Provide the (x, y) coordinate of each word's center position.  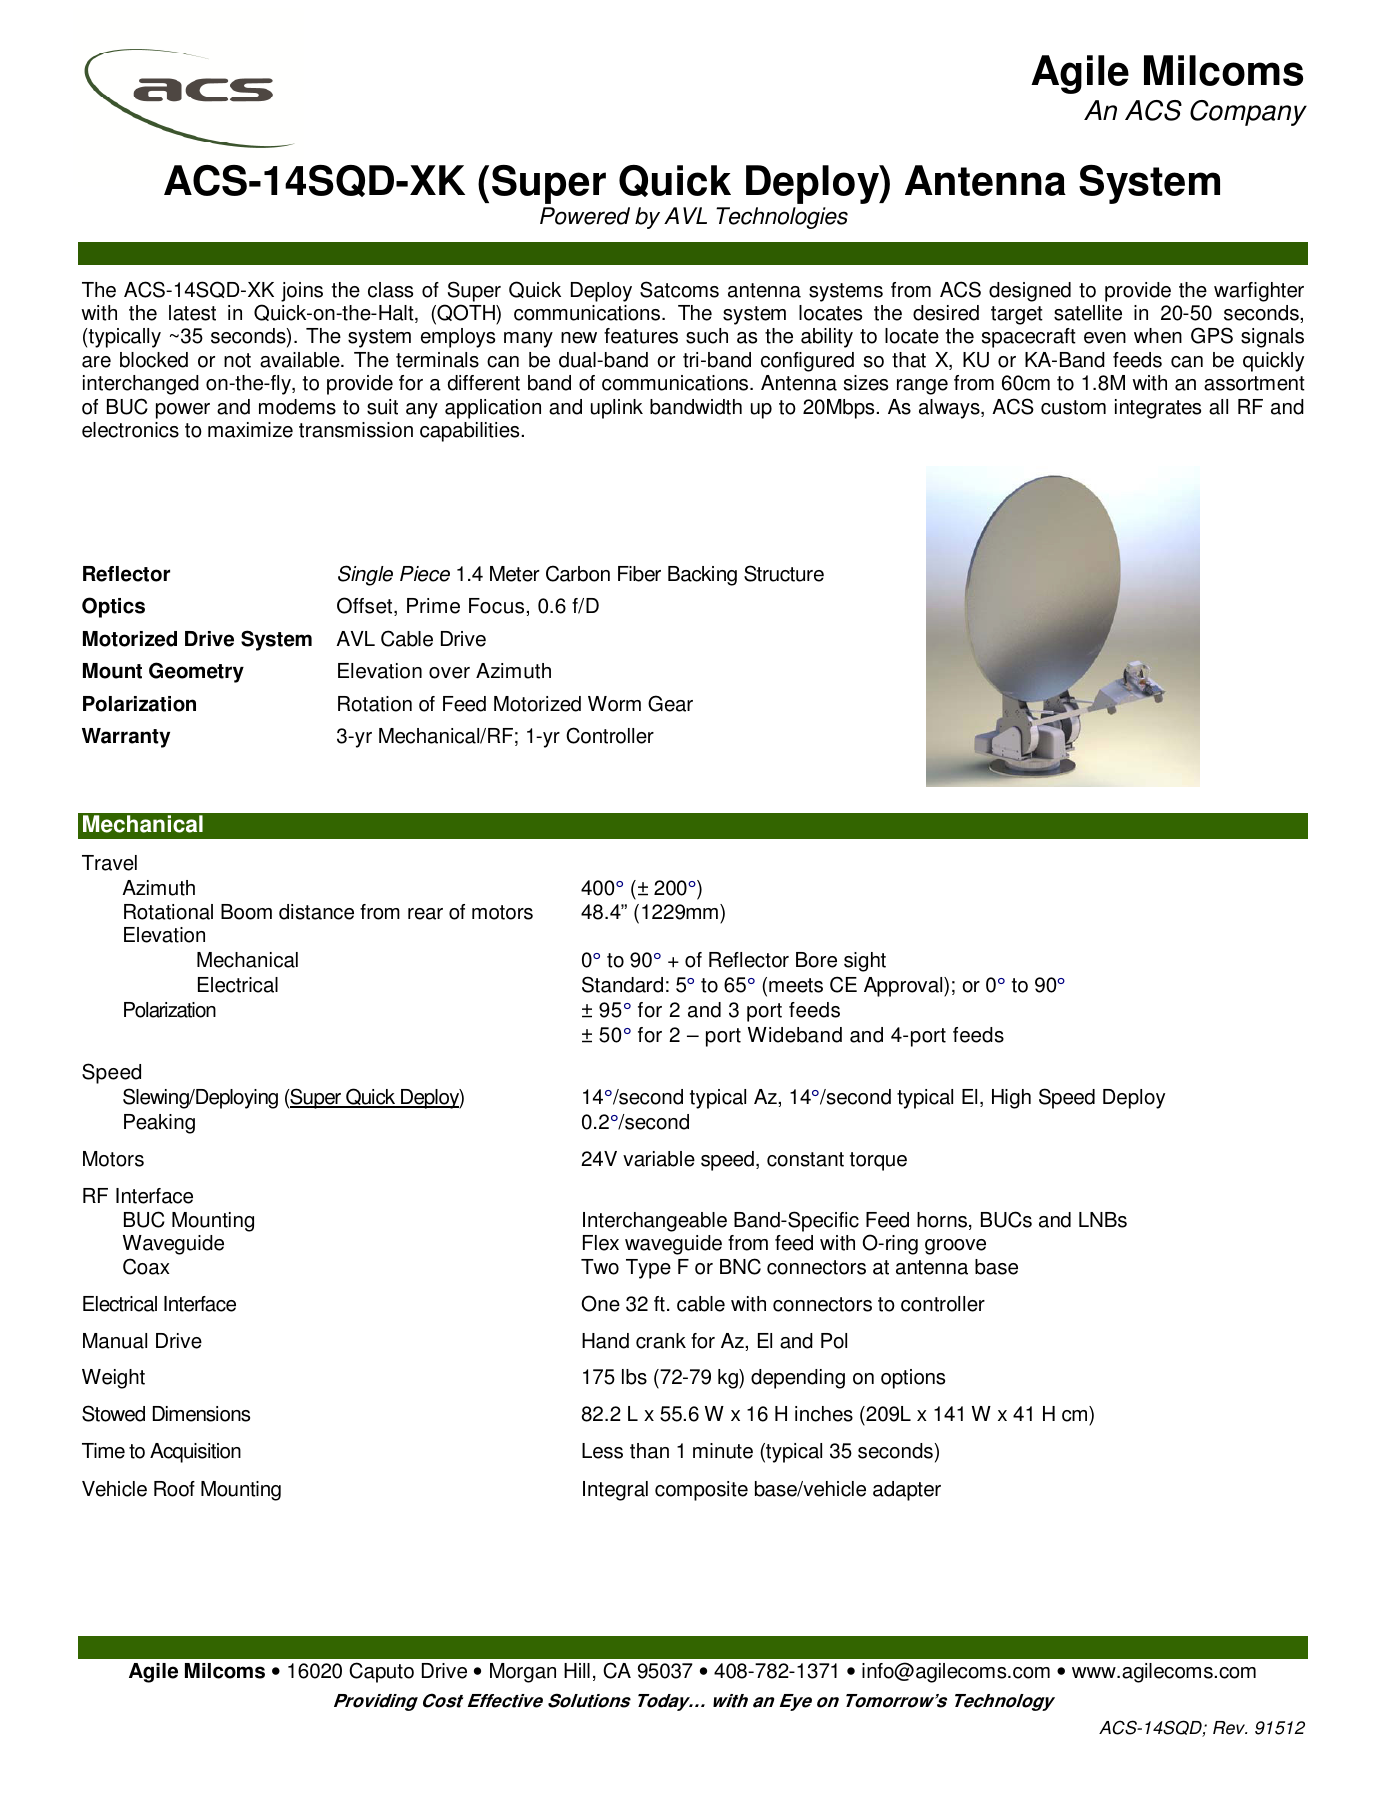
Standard (622, 984)
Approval (904, 987)
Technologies (782, 218)
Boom (246, 912)
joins (302, 292)
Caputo (381, 1672)
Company (1248, 113)
